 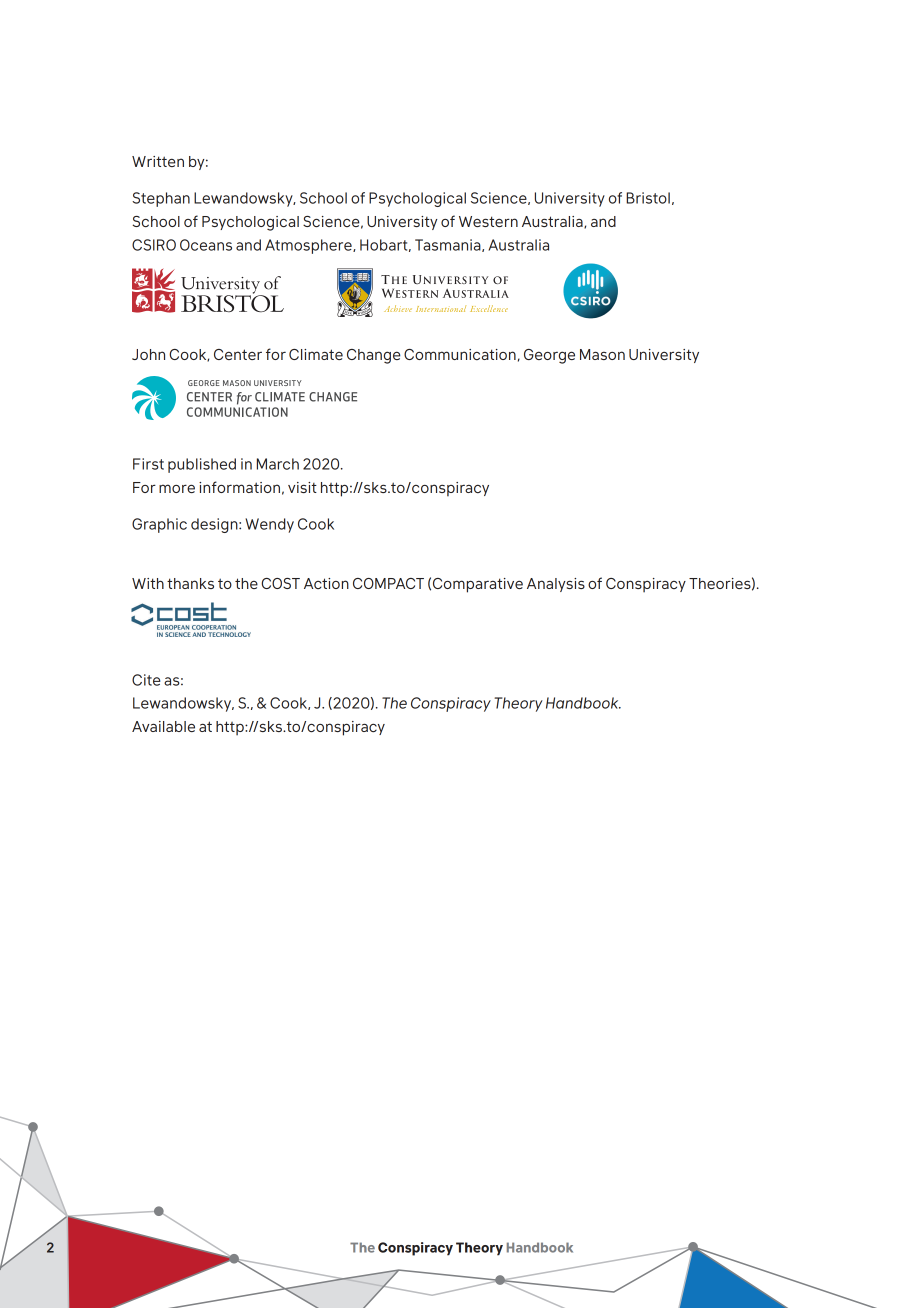 I want to click on Western, so click(x=488, y=221).
